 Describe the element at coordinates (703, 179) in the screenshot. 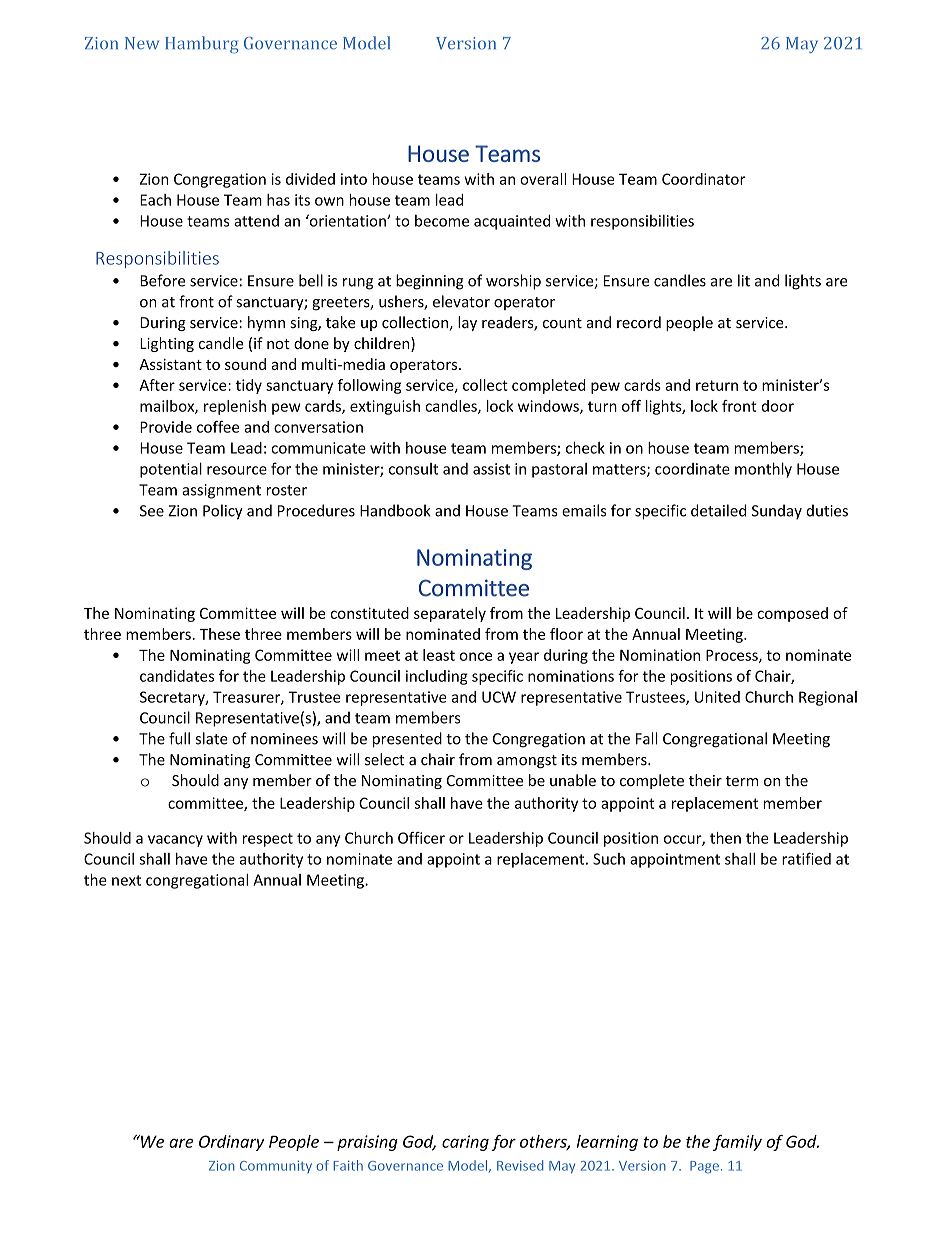

I see `Coordinator` at that location.
